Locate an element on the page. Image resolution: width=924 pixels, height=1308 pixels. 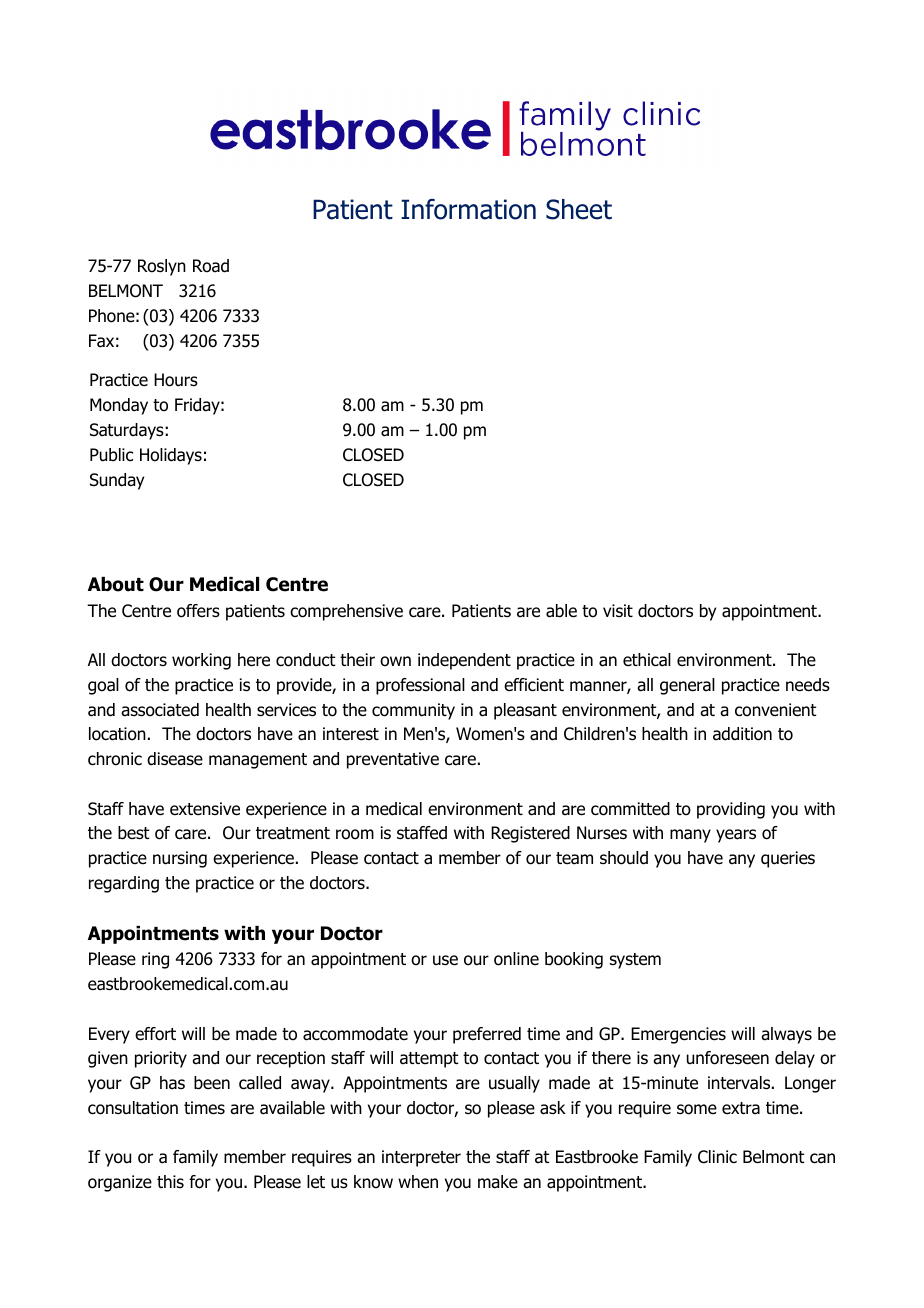
associated is located at coordinates (160, 710).
